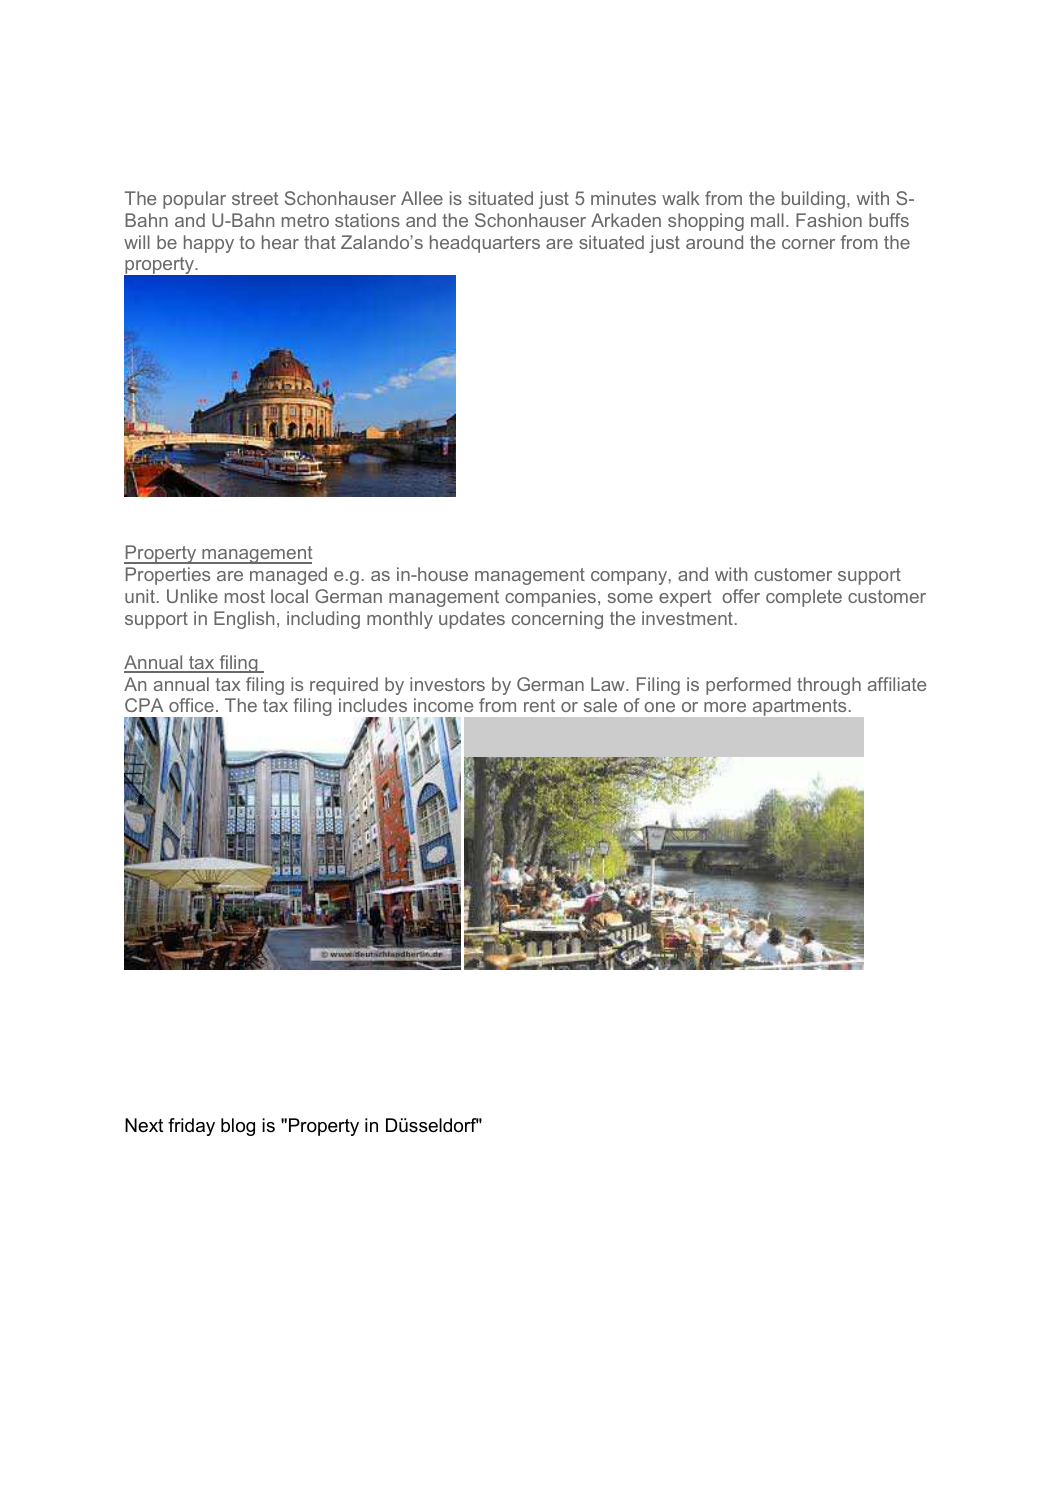 The image size is (1056, 1494). I want to click on blog, so click(238, 1127).
